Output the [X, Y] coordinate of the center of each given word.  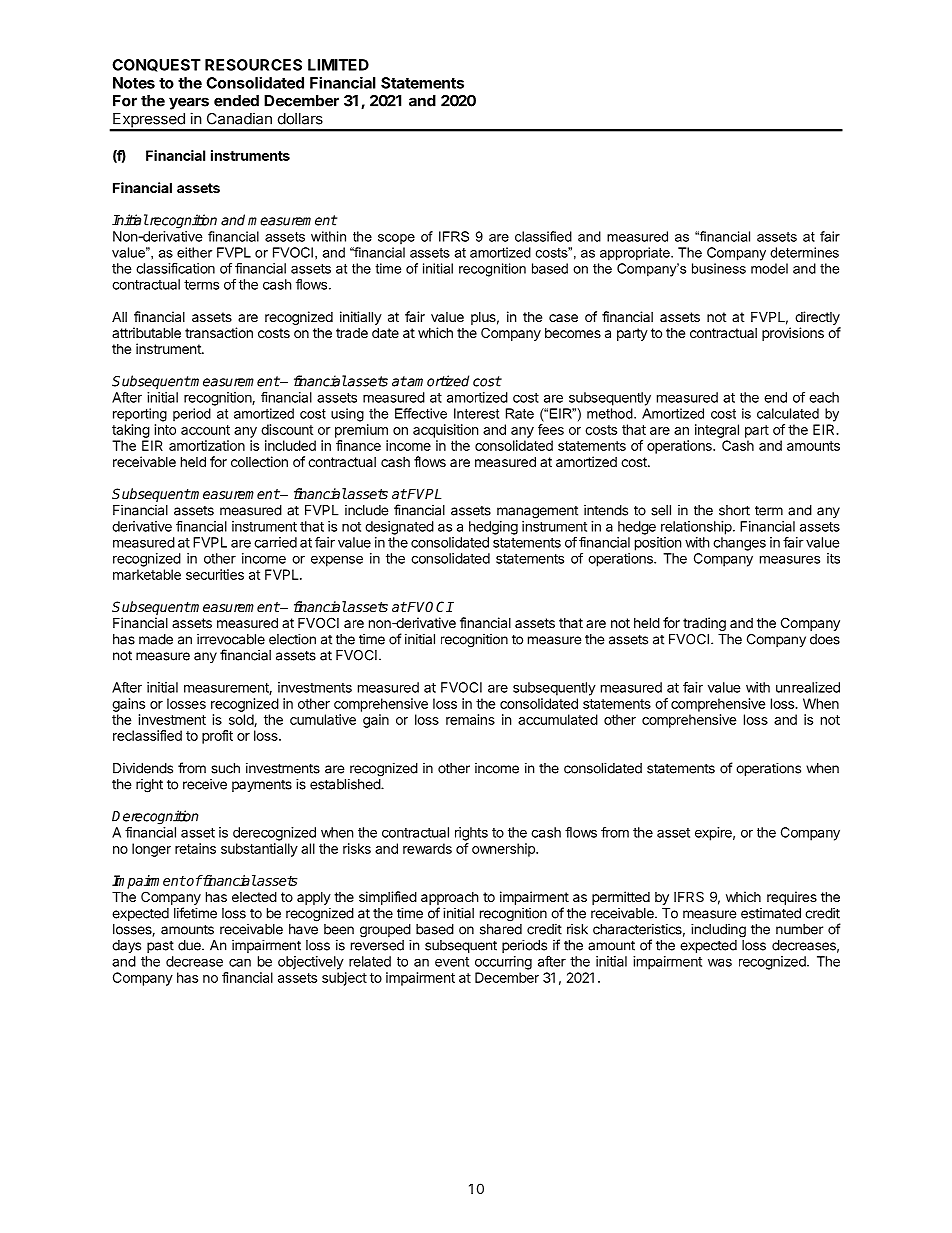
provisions [793, 334]
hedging [493, 528]
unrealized [808, 687]
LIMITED [338, 65]
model [769, 268]
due [190, 945]
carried [275, 542]
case [563, 318]
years [189, 103]
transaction [219, 332]
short [734, 510]
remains [470, 719]
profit [217, 737]
